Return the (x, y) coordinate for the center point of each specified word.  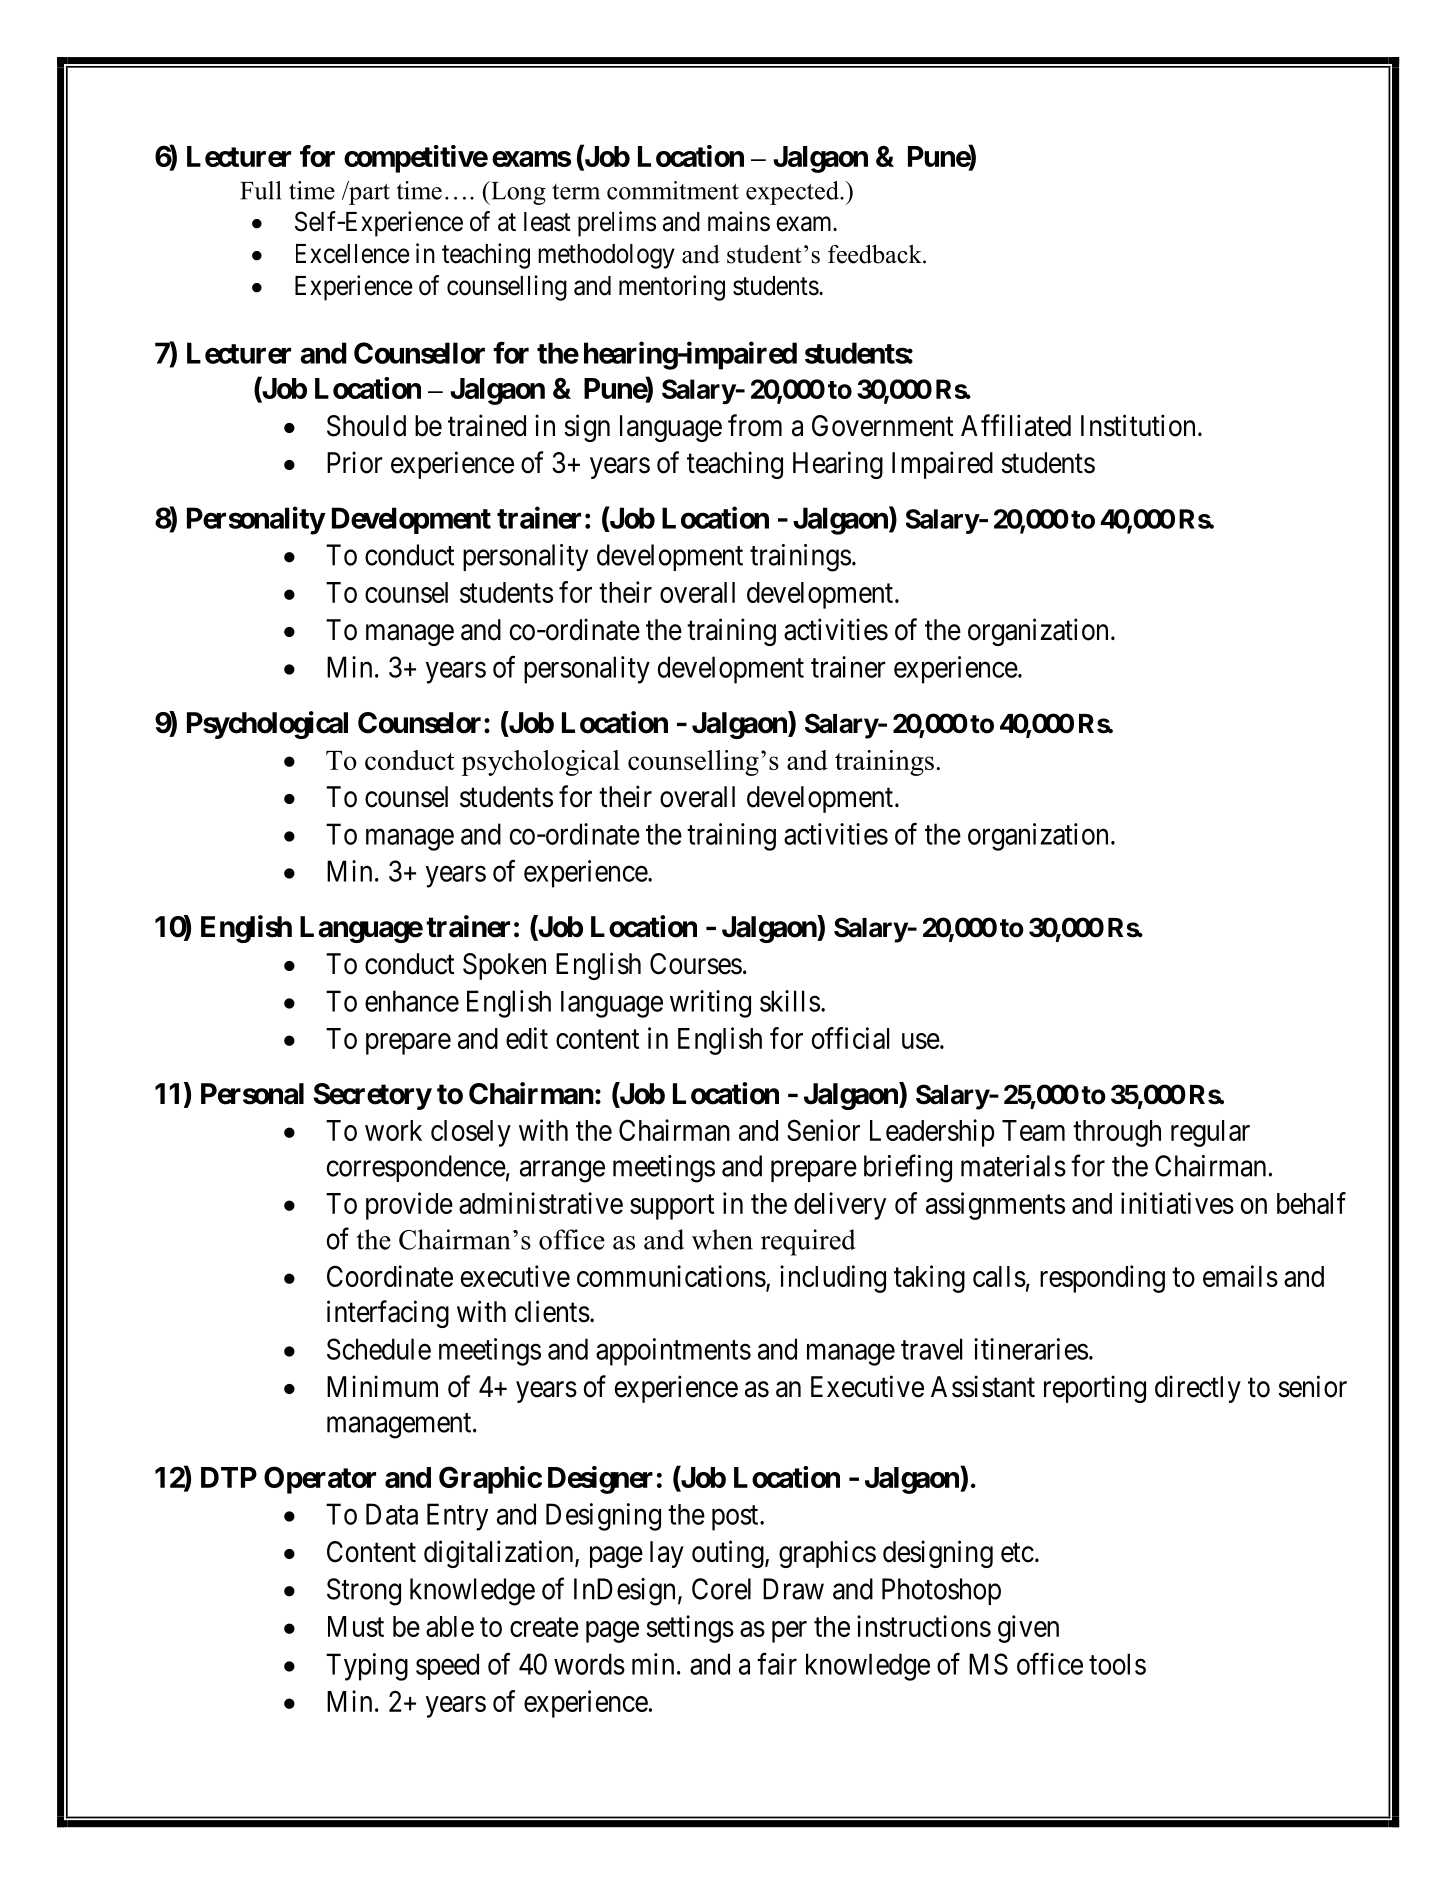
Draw (793, 1589)
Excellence (353, 254)
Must (356, 1626)
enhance (412, 1001)
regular (1210, 1133)
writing (710, 1004)
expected (793, 193)
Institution (1138, 425)
